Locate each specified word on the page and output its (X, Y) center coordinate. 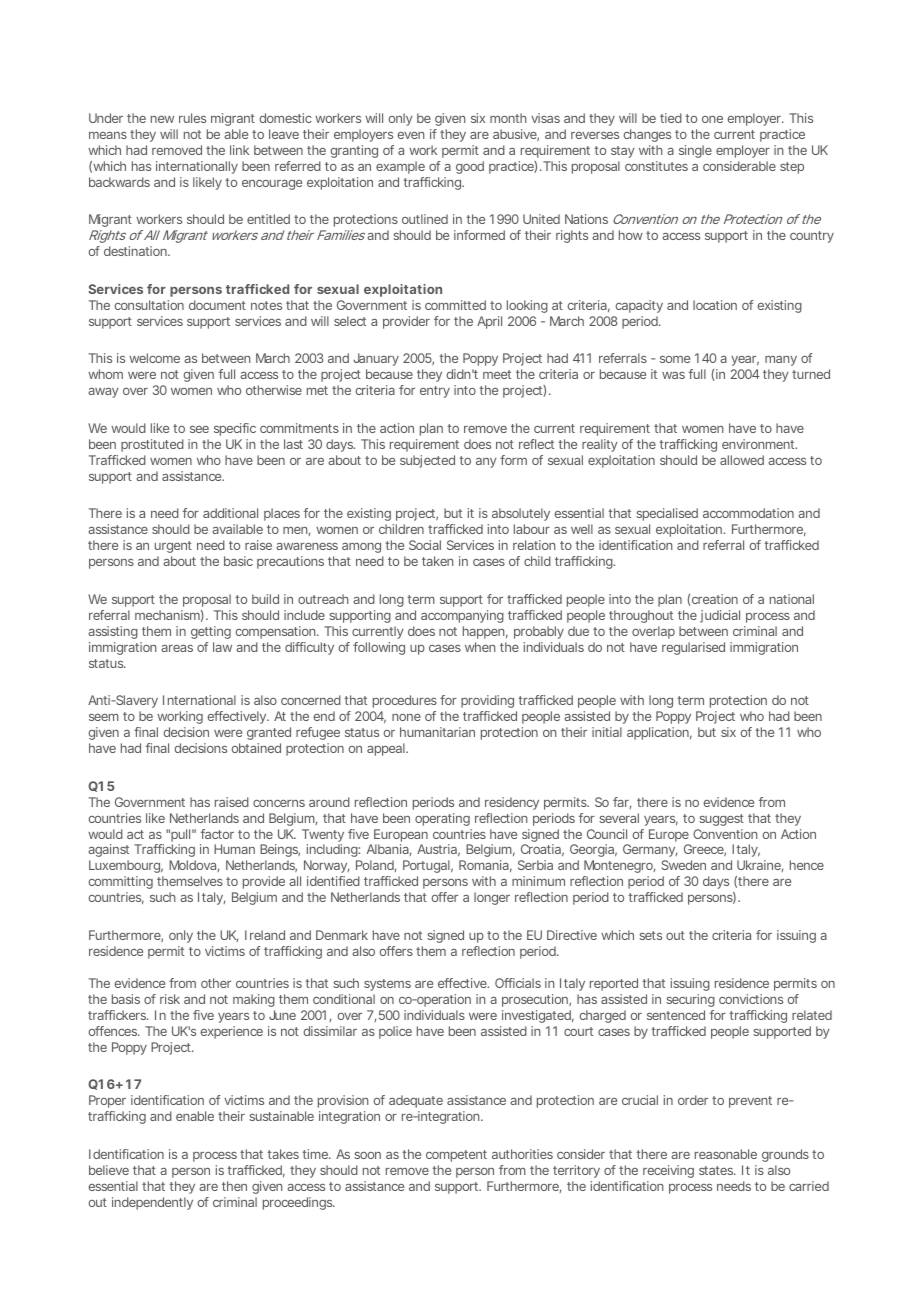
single (695, 151)
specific (235, 429)
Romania (484, 865)
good (470, 167)
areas (177, 648)
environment (759, 444)
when (480, 647)
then (234, 1186)
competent (456, 1156)
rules (192, 118)
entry (435, 392)
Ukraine (759, 866)
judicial (720, 616)
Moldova (193, 866)
